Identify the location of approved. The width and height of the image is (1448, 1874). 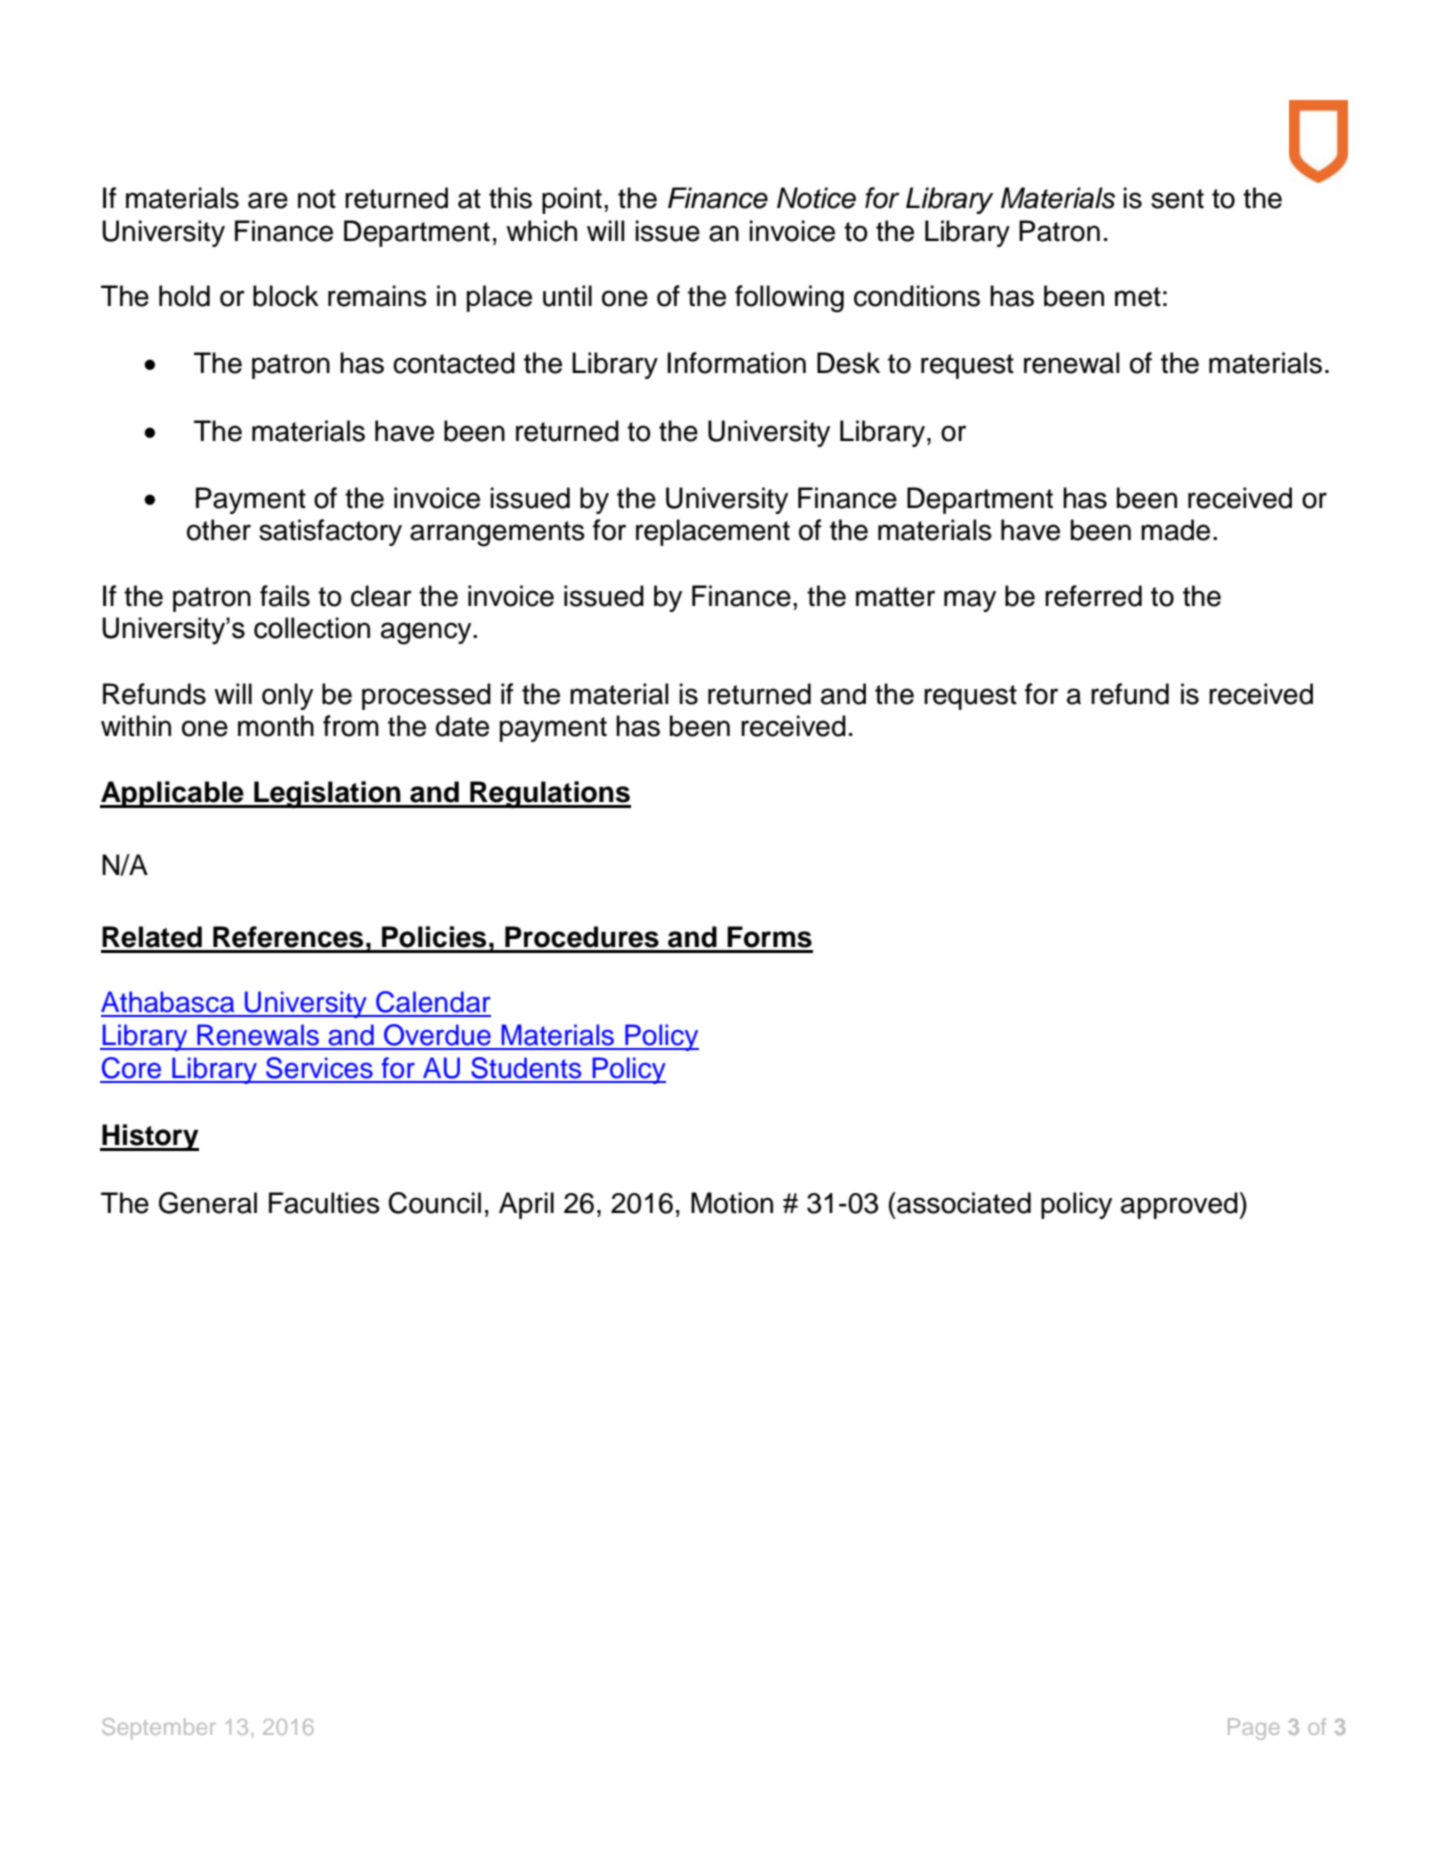
(1180, 1205).
